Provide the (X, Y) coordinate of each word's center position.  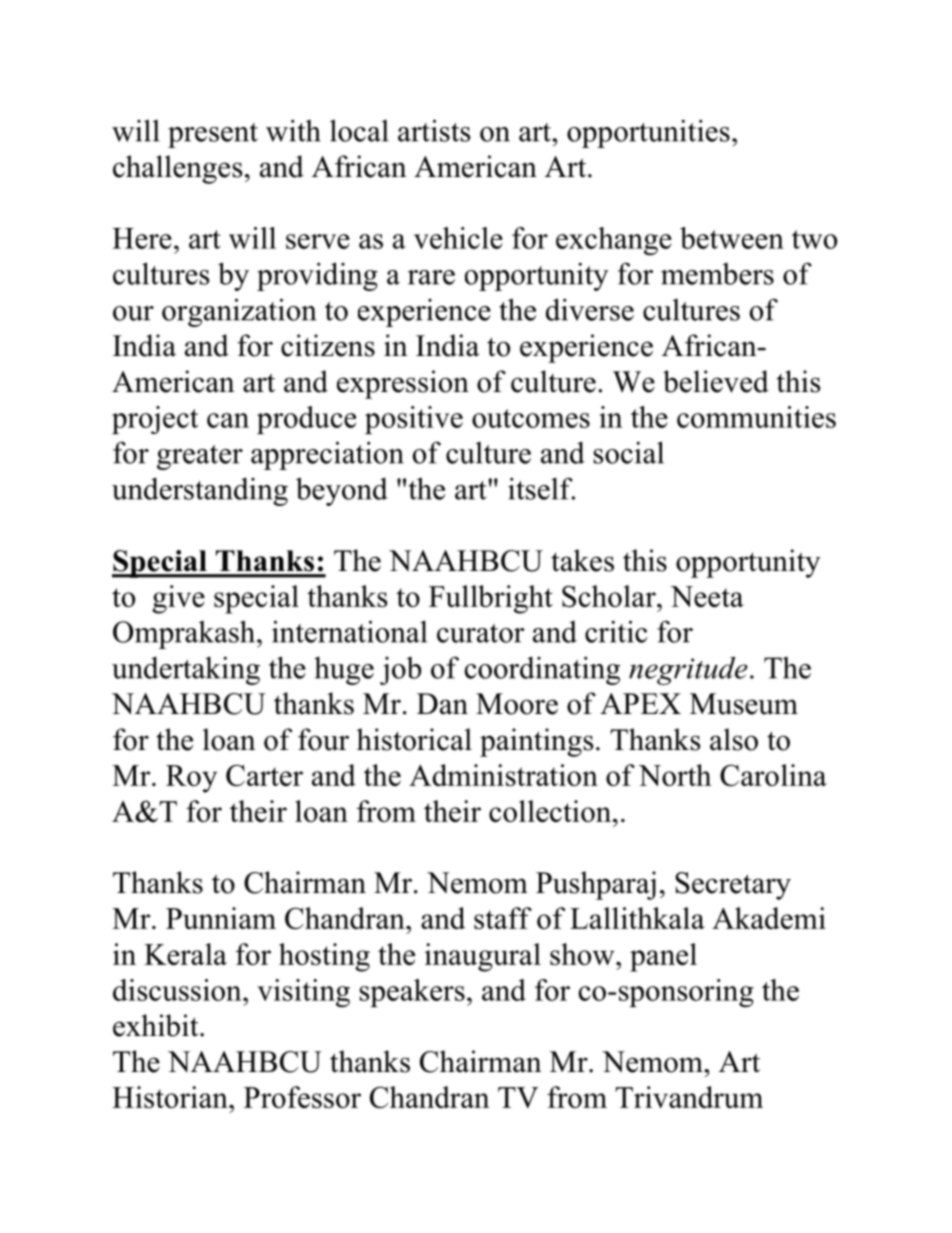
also (734, 739)
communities (756, 417)
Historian (171, 1097)
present (213, 135)
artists (434, 130)
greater (200, 457)
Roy (191, 779)
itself (541, 488)
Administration (503, 775)
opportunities (648, 133)
